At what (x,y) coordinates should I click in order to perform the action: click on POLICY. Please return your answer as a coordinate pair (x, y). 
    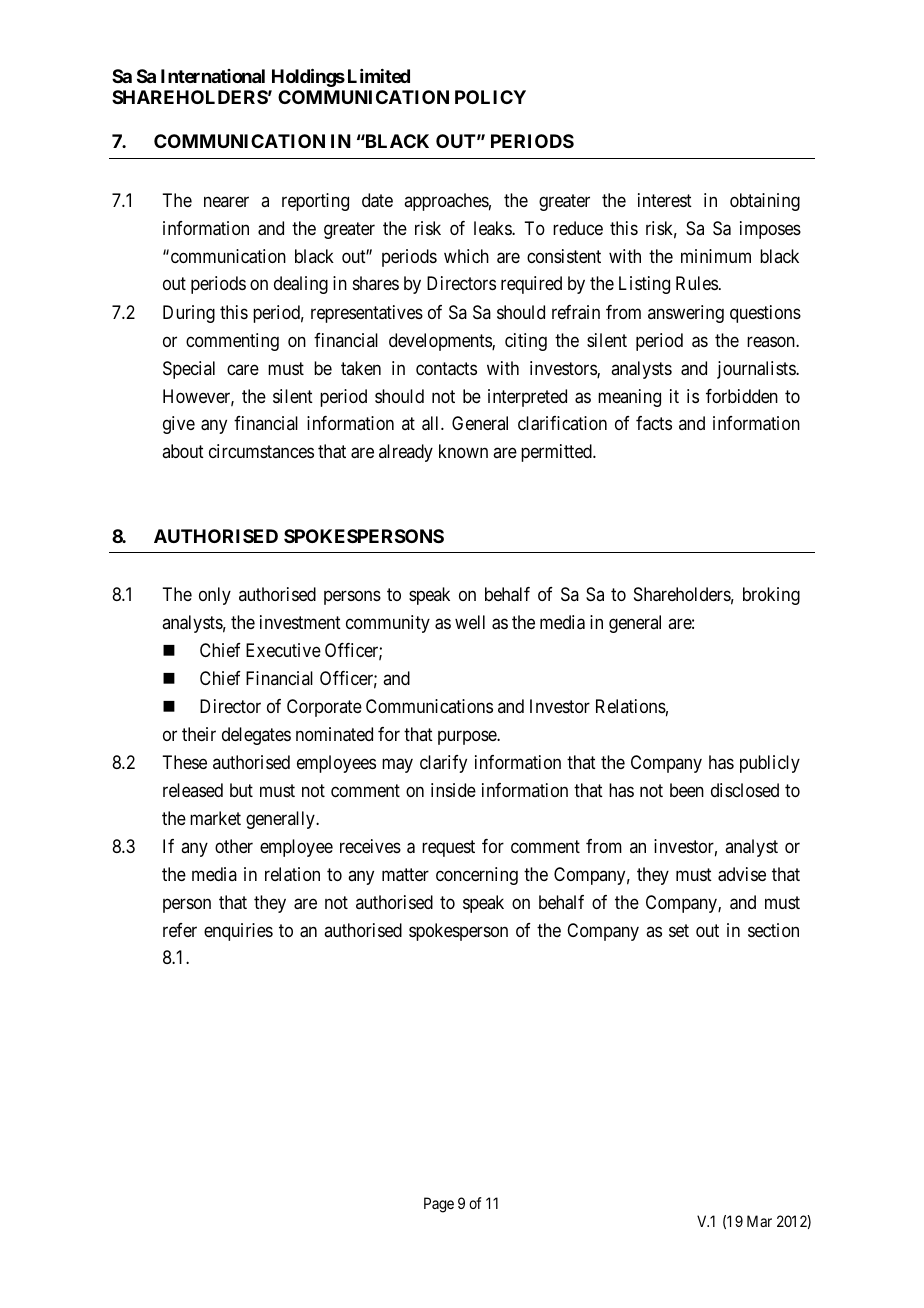
    Looking at the image, I should click on (490, 97).
